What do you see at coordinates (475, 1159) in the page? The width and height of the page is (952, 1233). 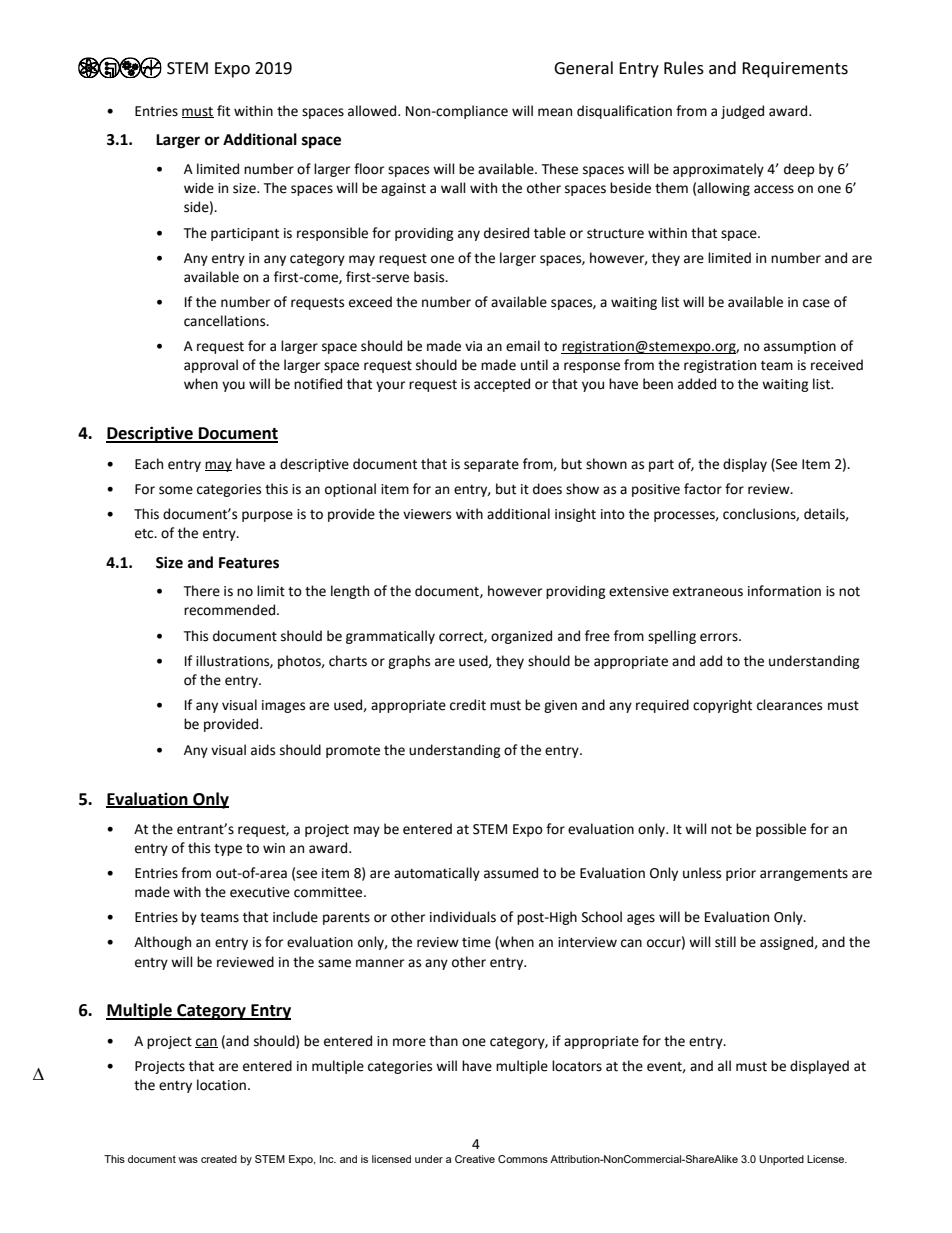 I see `Creative` at bounding box center [475, 1159].
